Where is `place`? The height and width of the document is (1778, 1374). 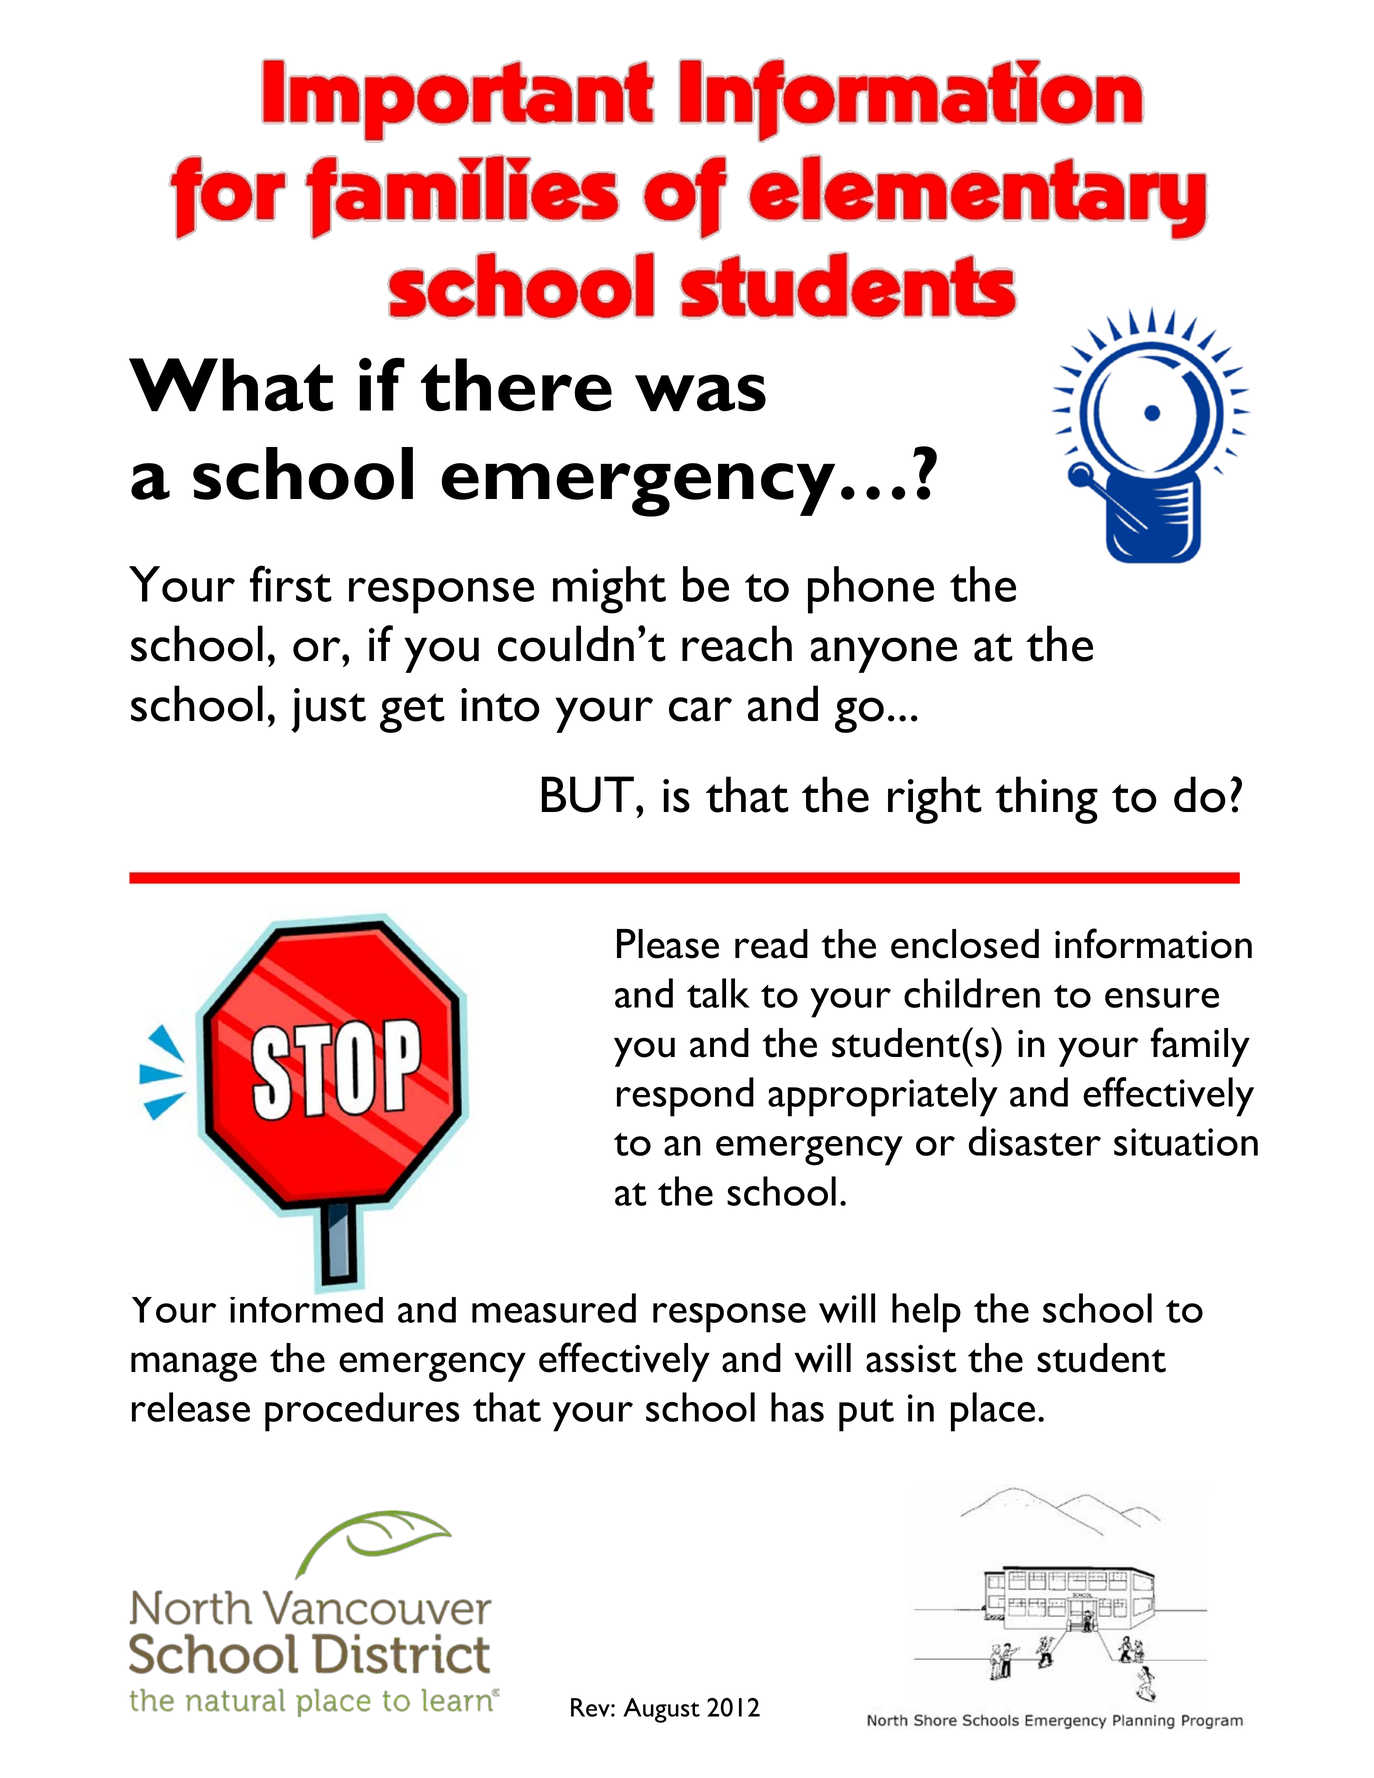 place is located at coordinates (993, 1412).
